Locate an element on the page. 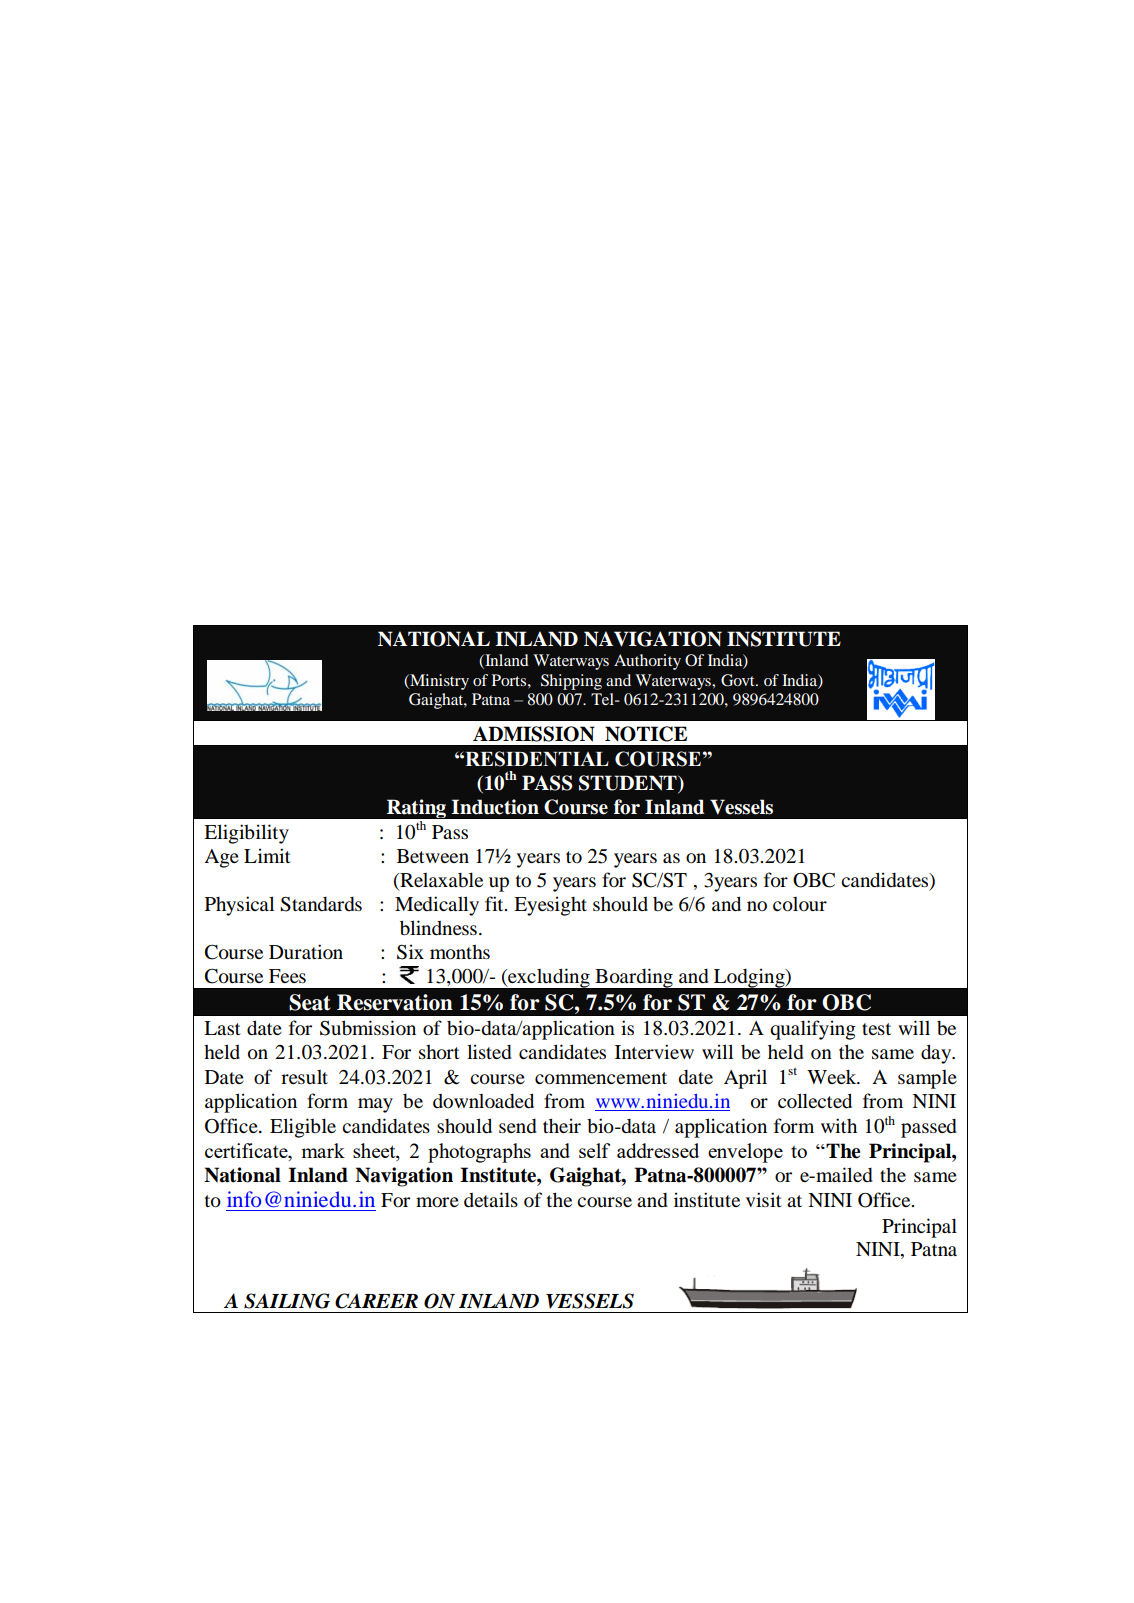  commencement is located at coordinates (601, 1078).
